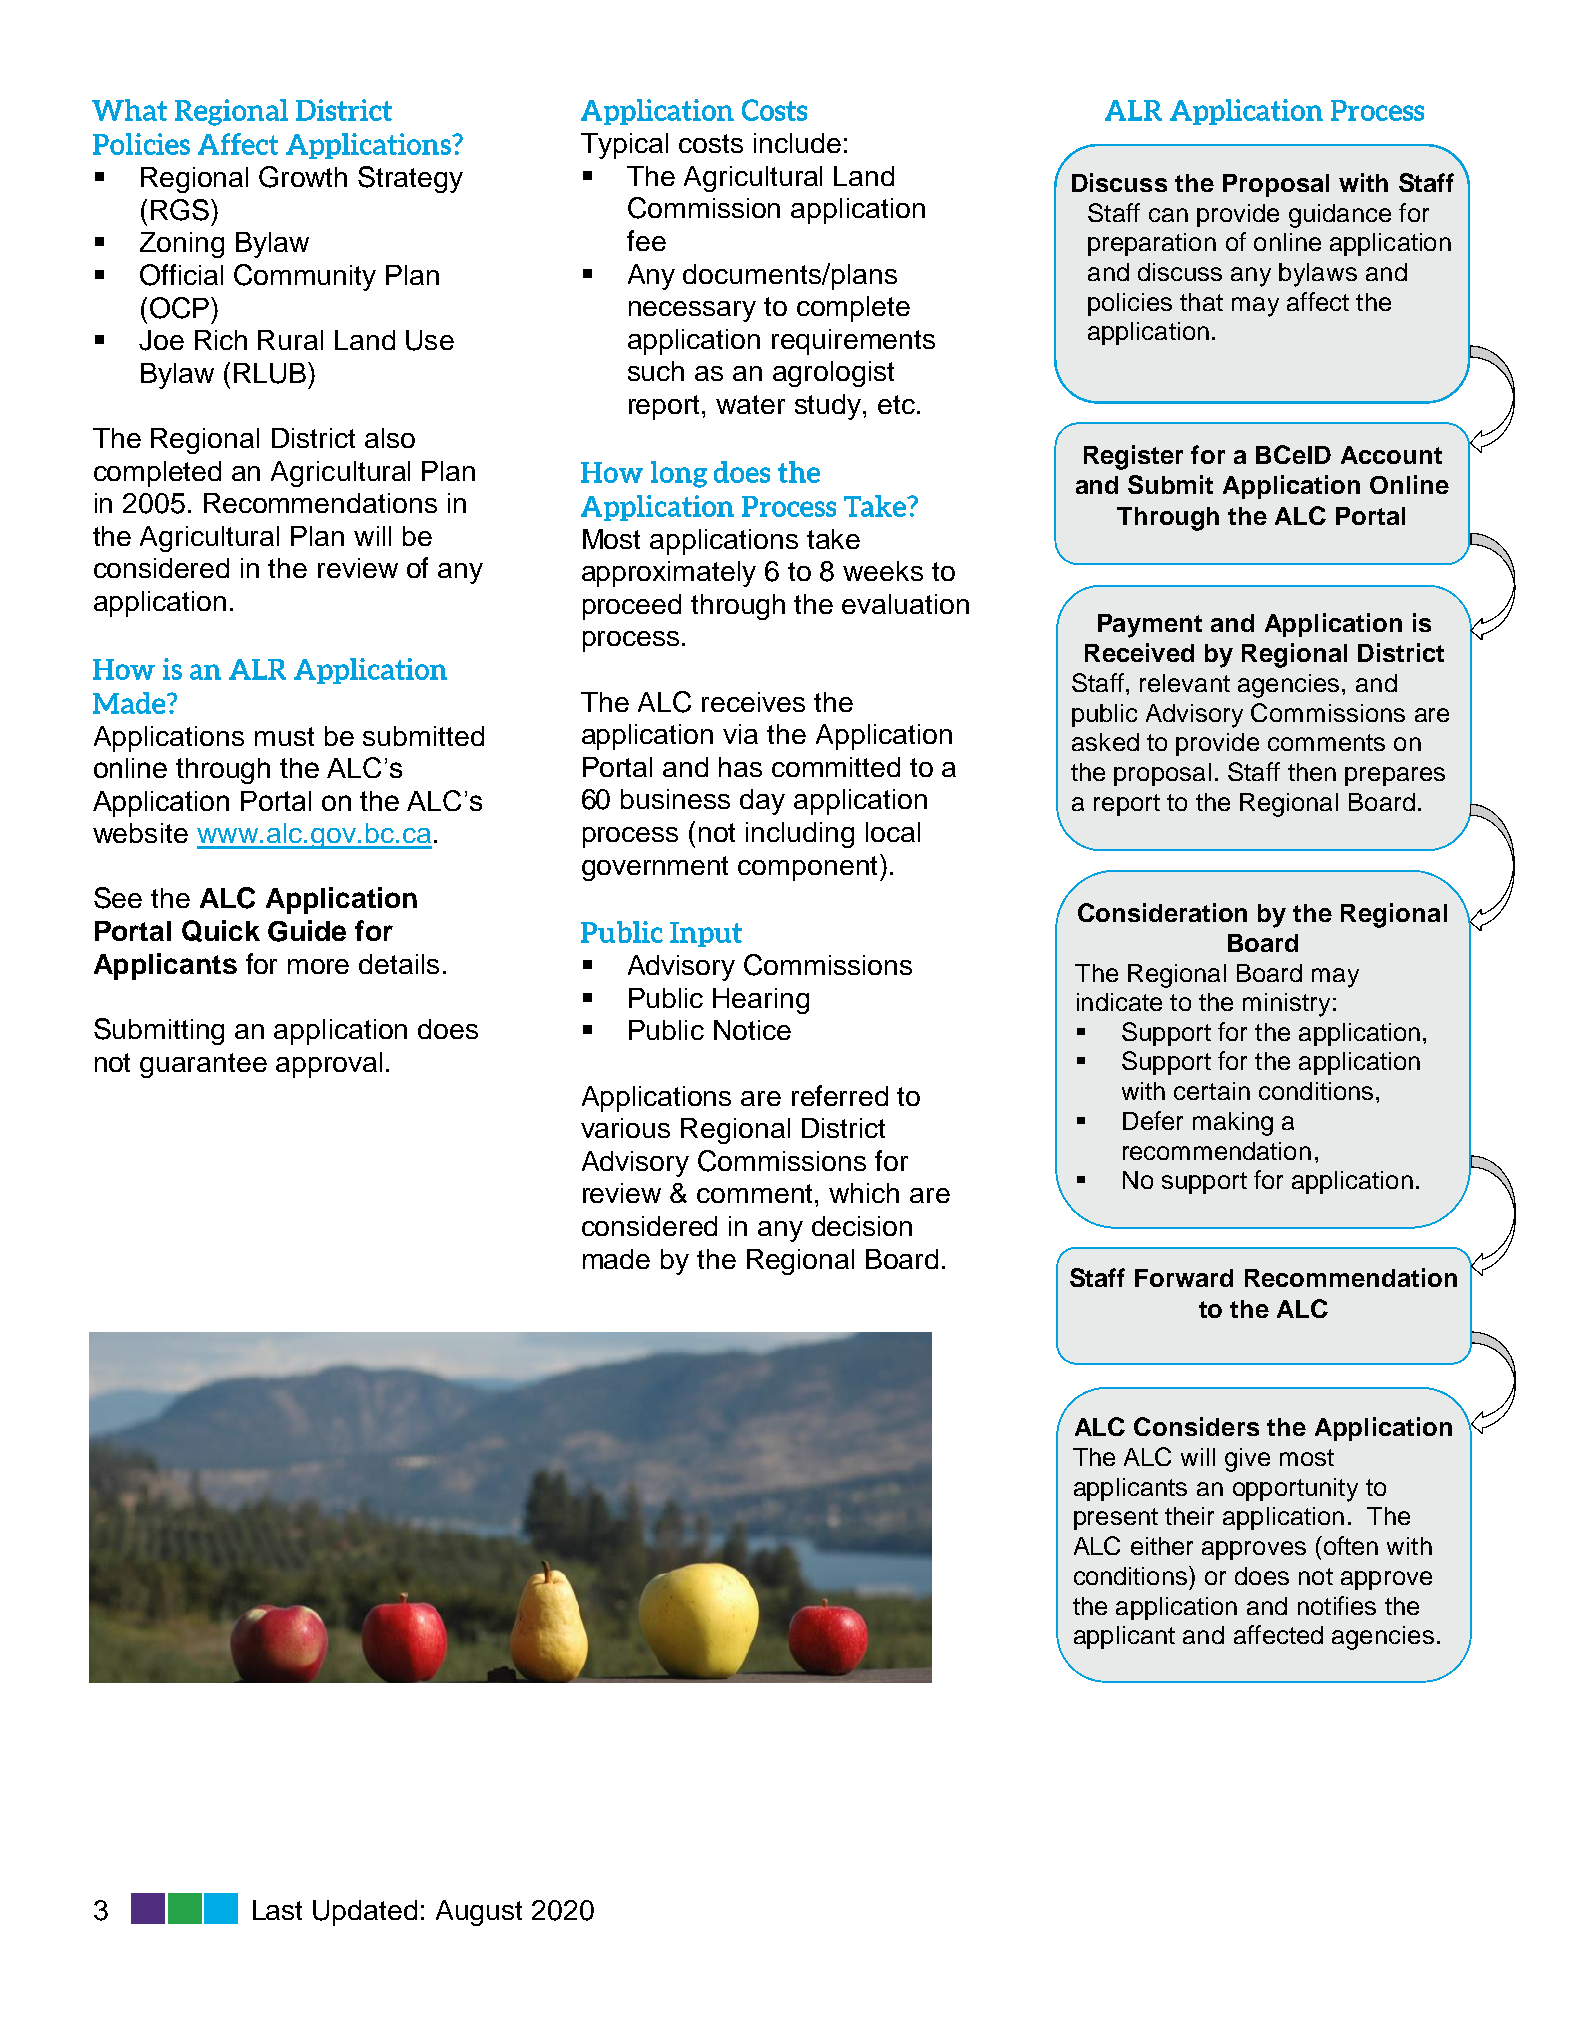  What do you see at coordinates (905, 604) in the image?
I see `evaluation` at bounding box center [905, 604].
